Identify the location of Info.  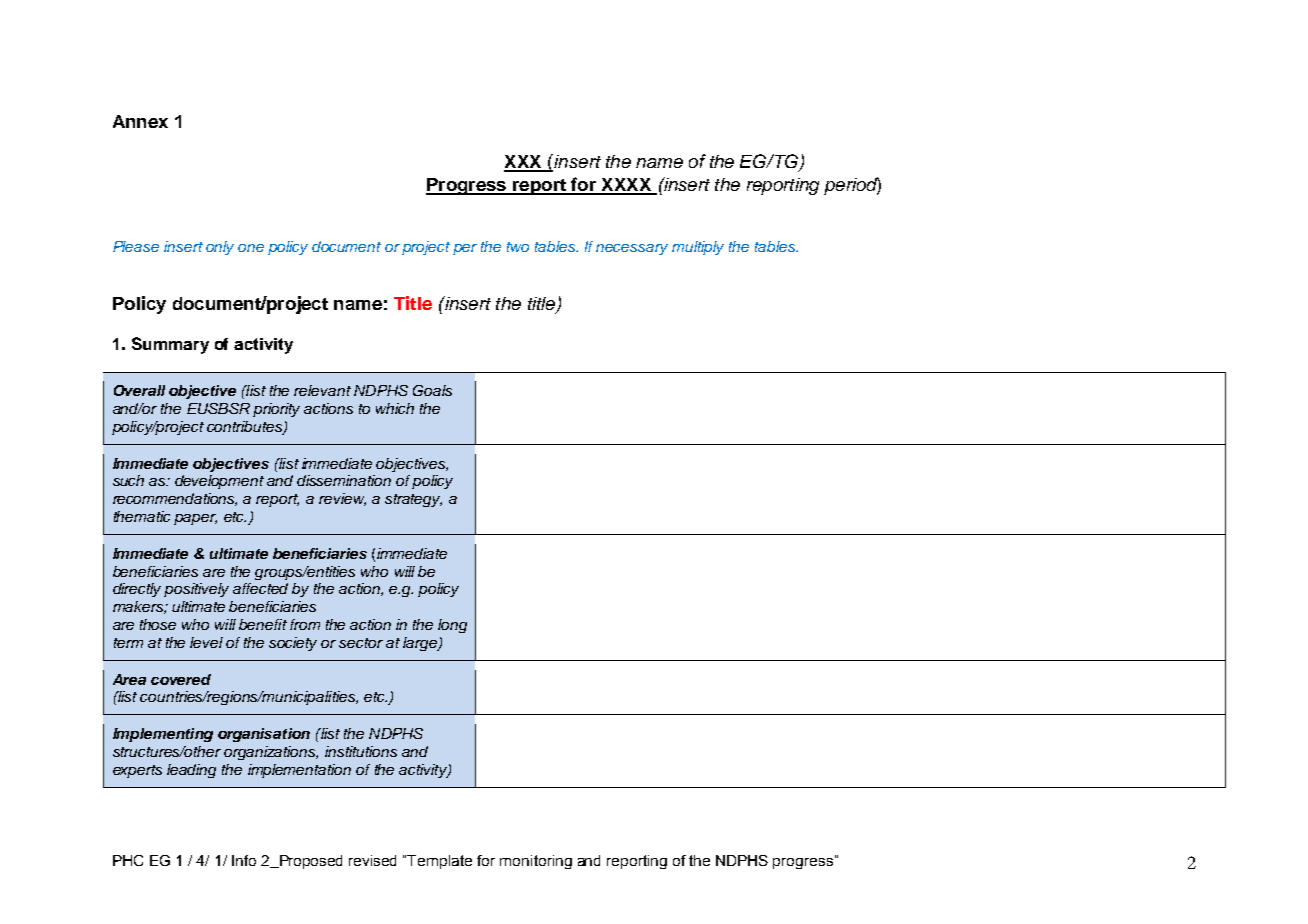
(244, 860).
